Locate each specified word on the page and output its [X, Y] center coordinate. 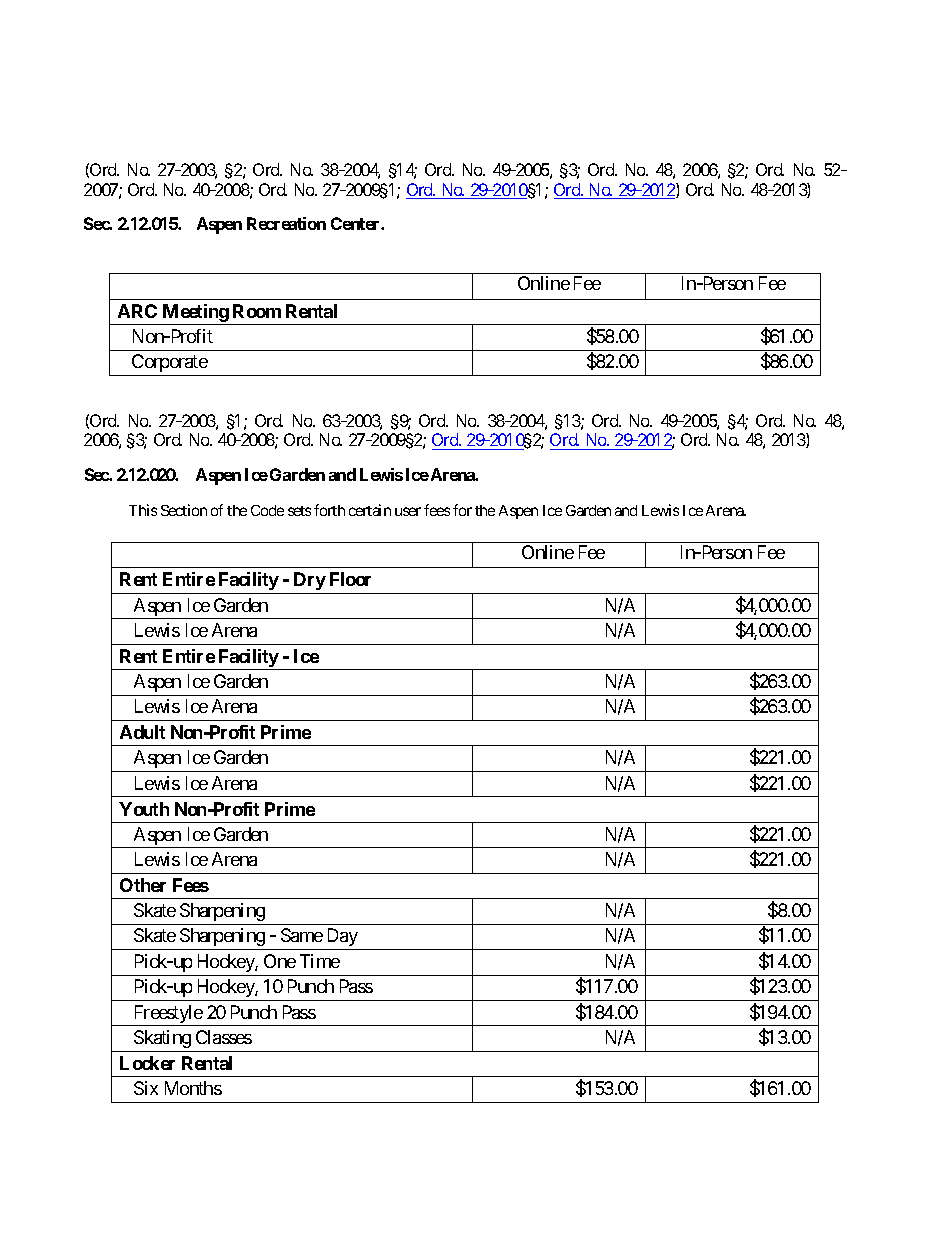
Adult [142, 732]
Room [257, 311]
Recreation [286, 223]
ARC [137, 311]
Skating [162, 1039]
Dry [310, 581]
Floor [350, 579]
